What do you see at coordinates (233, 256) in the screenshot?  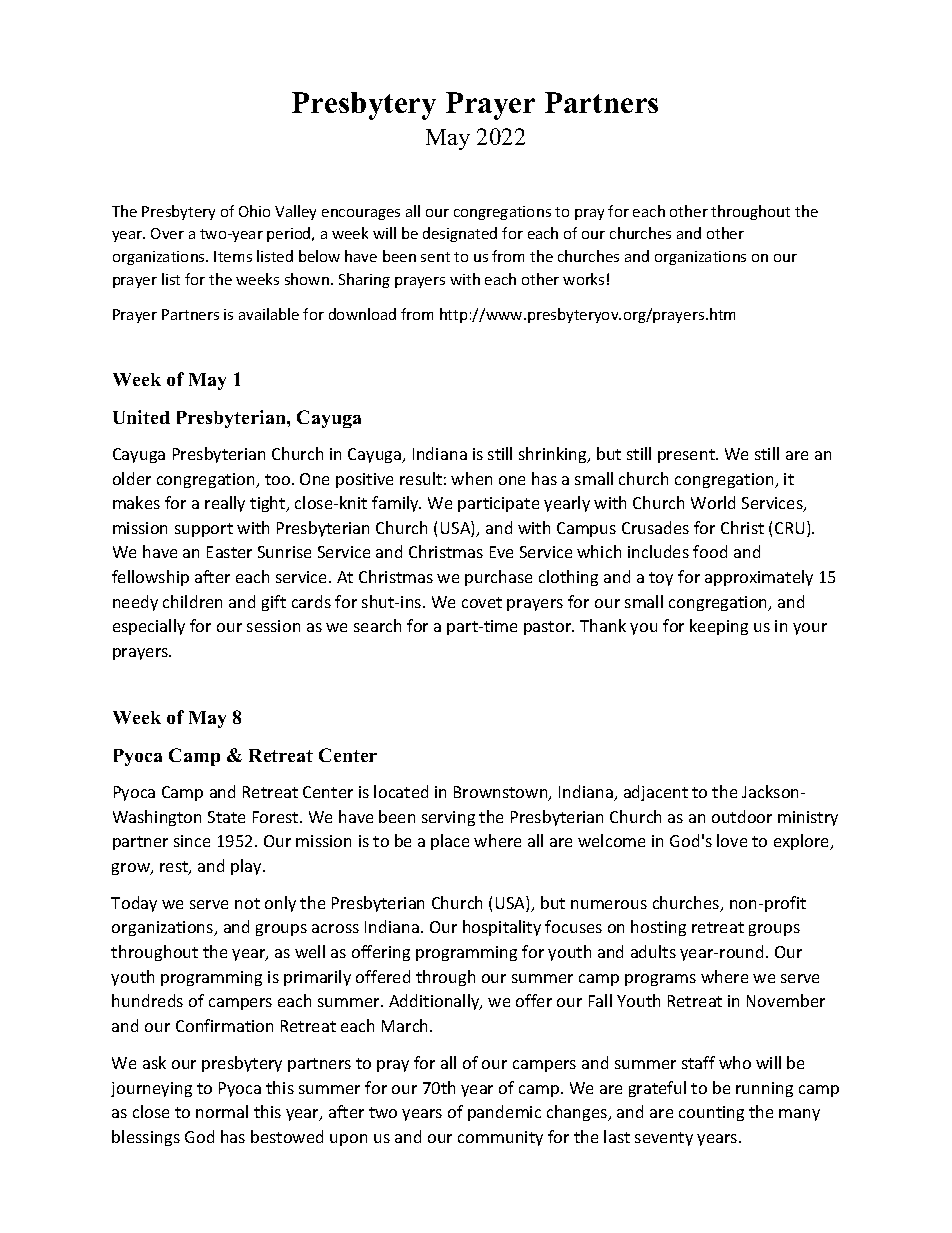 I see `Items` at bounding box center [233, 256].
